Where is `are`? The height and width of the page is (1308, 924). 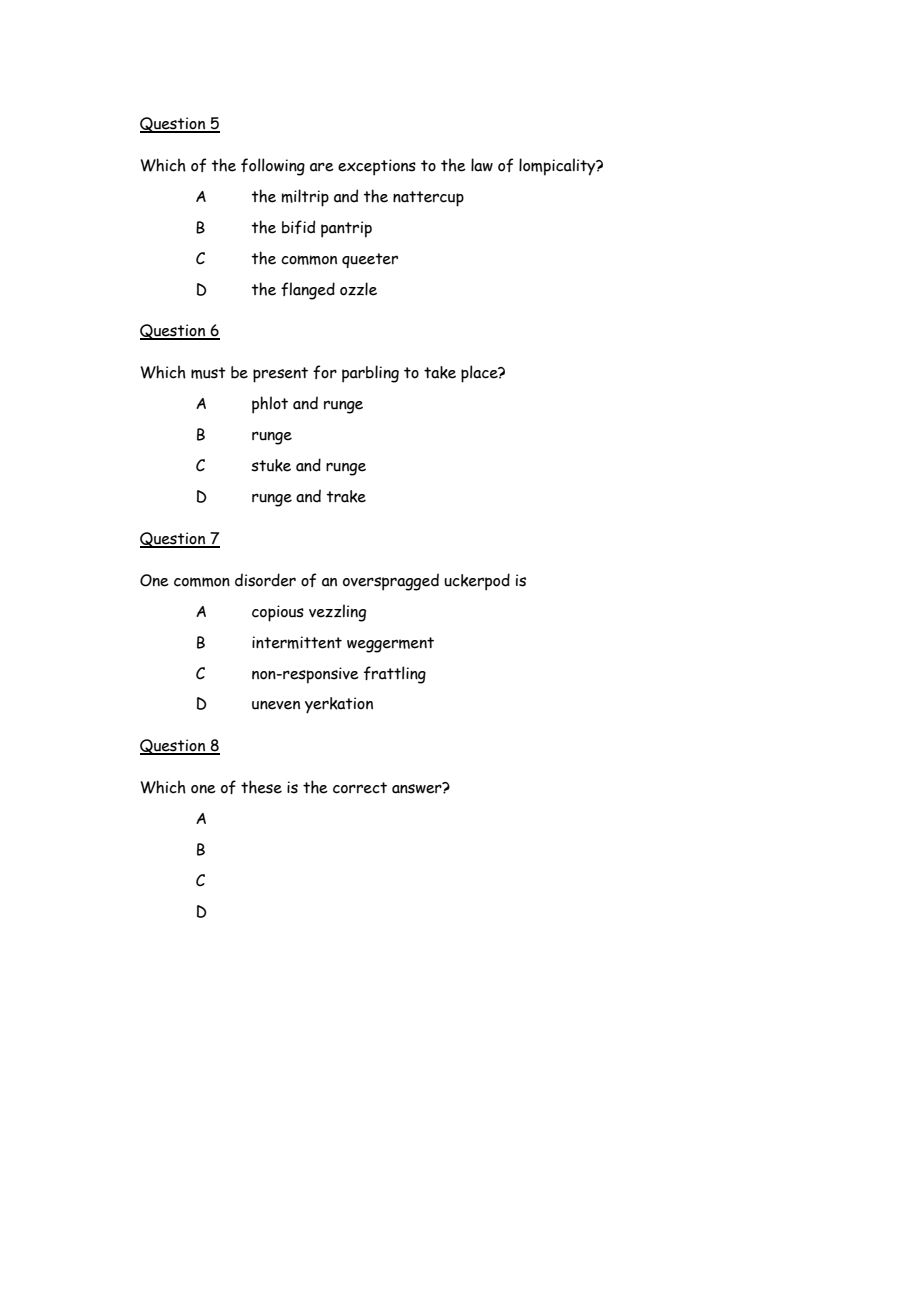 are is located at coordinates (322, 167).
